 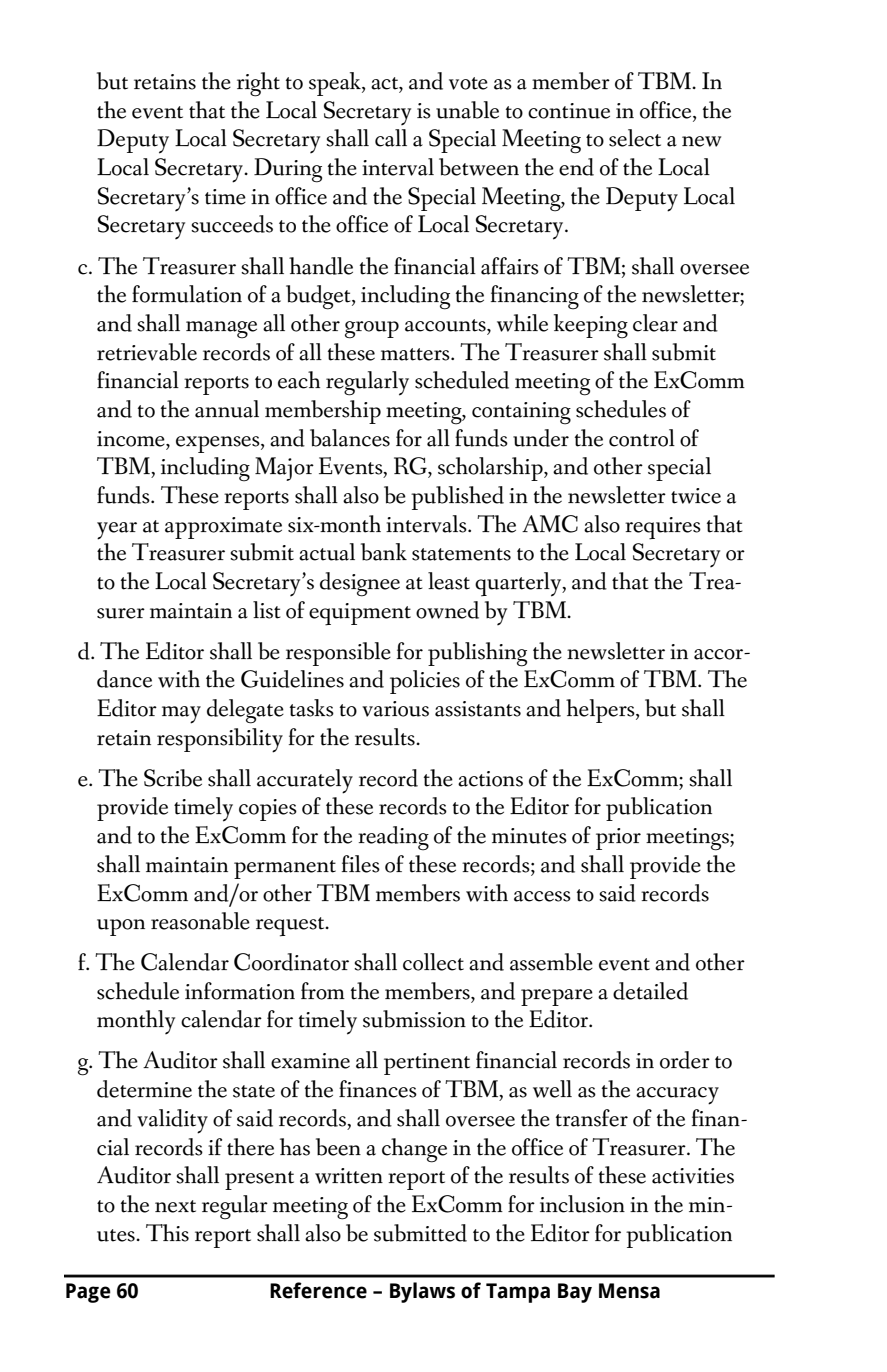 I want to click on select, so click(x=635, y=138).
